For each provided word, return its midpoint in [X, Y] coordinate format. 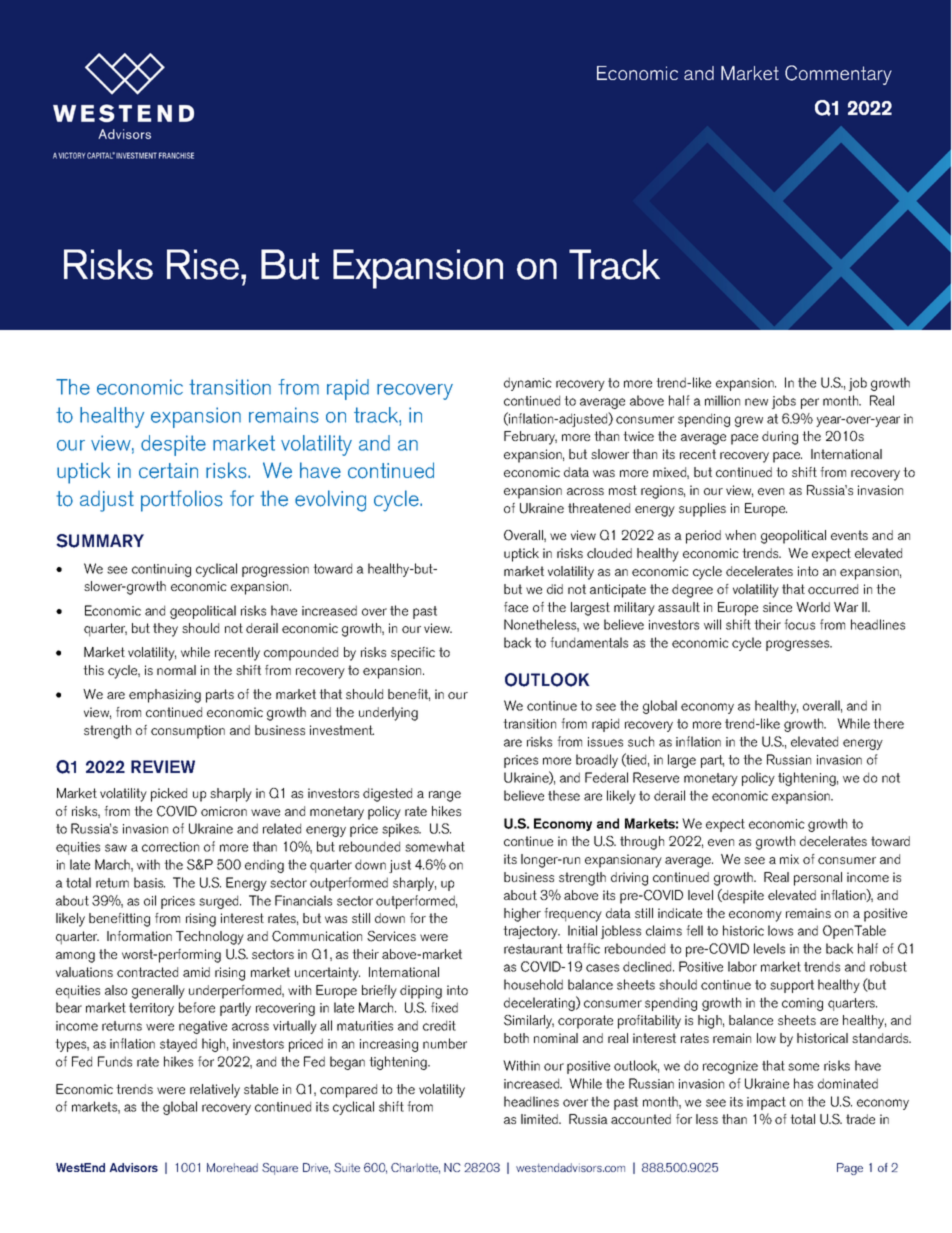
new [756, 402]
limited [541, 1119]
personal [818, 879]
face [516, 607]
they [165, 630]
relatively [215, 1091]
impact [766, 1103]
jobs [784, 402]
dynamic [528, 384]
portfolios [182, 501]
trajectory [531, 932]
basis [149, 882]
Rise [203, 264]
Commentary [838, 75]
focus [799, 624]
